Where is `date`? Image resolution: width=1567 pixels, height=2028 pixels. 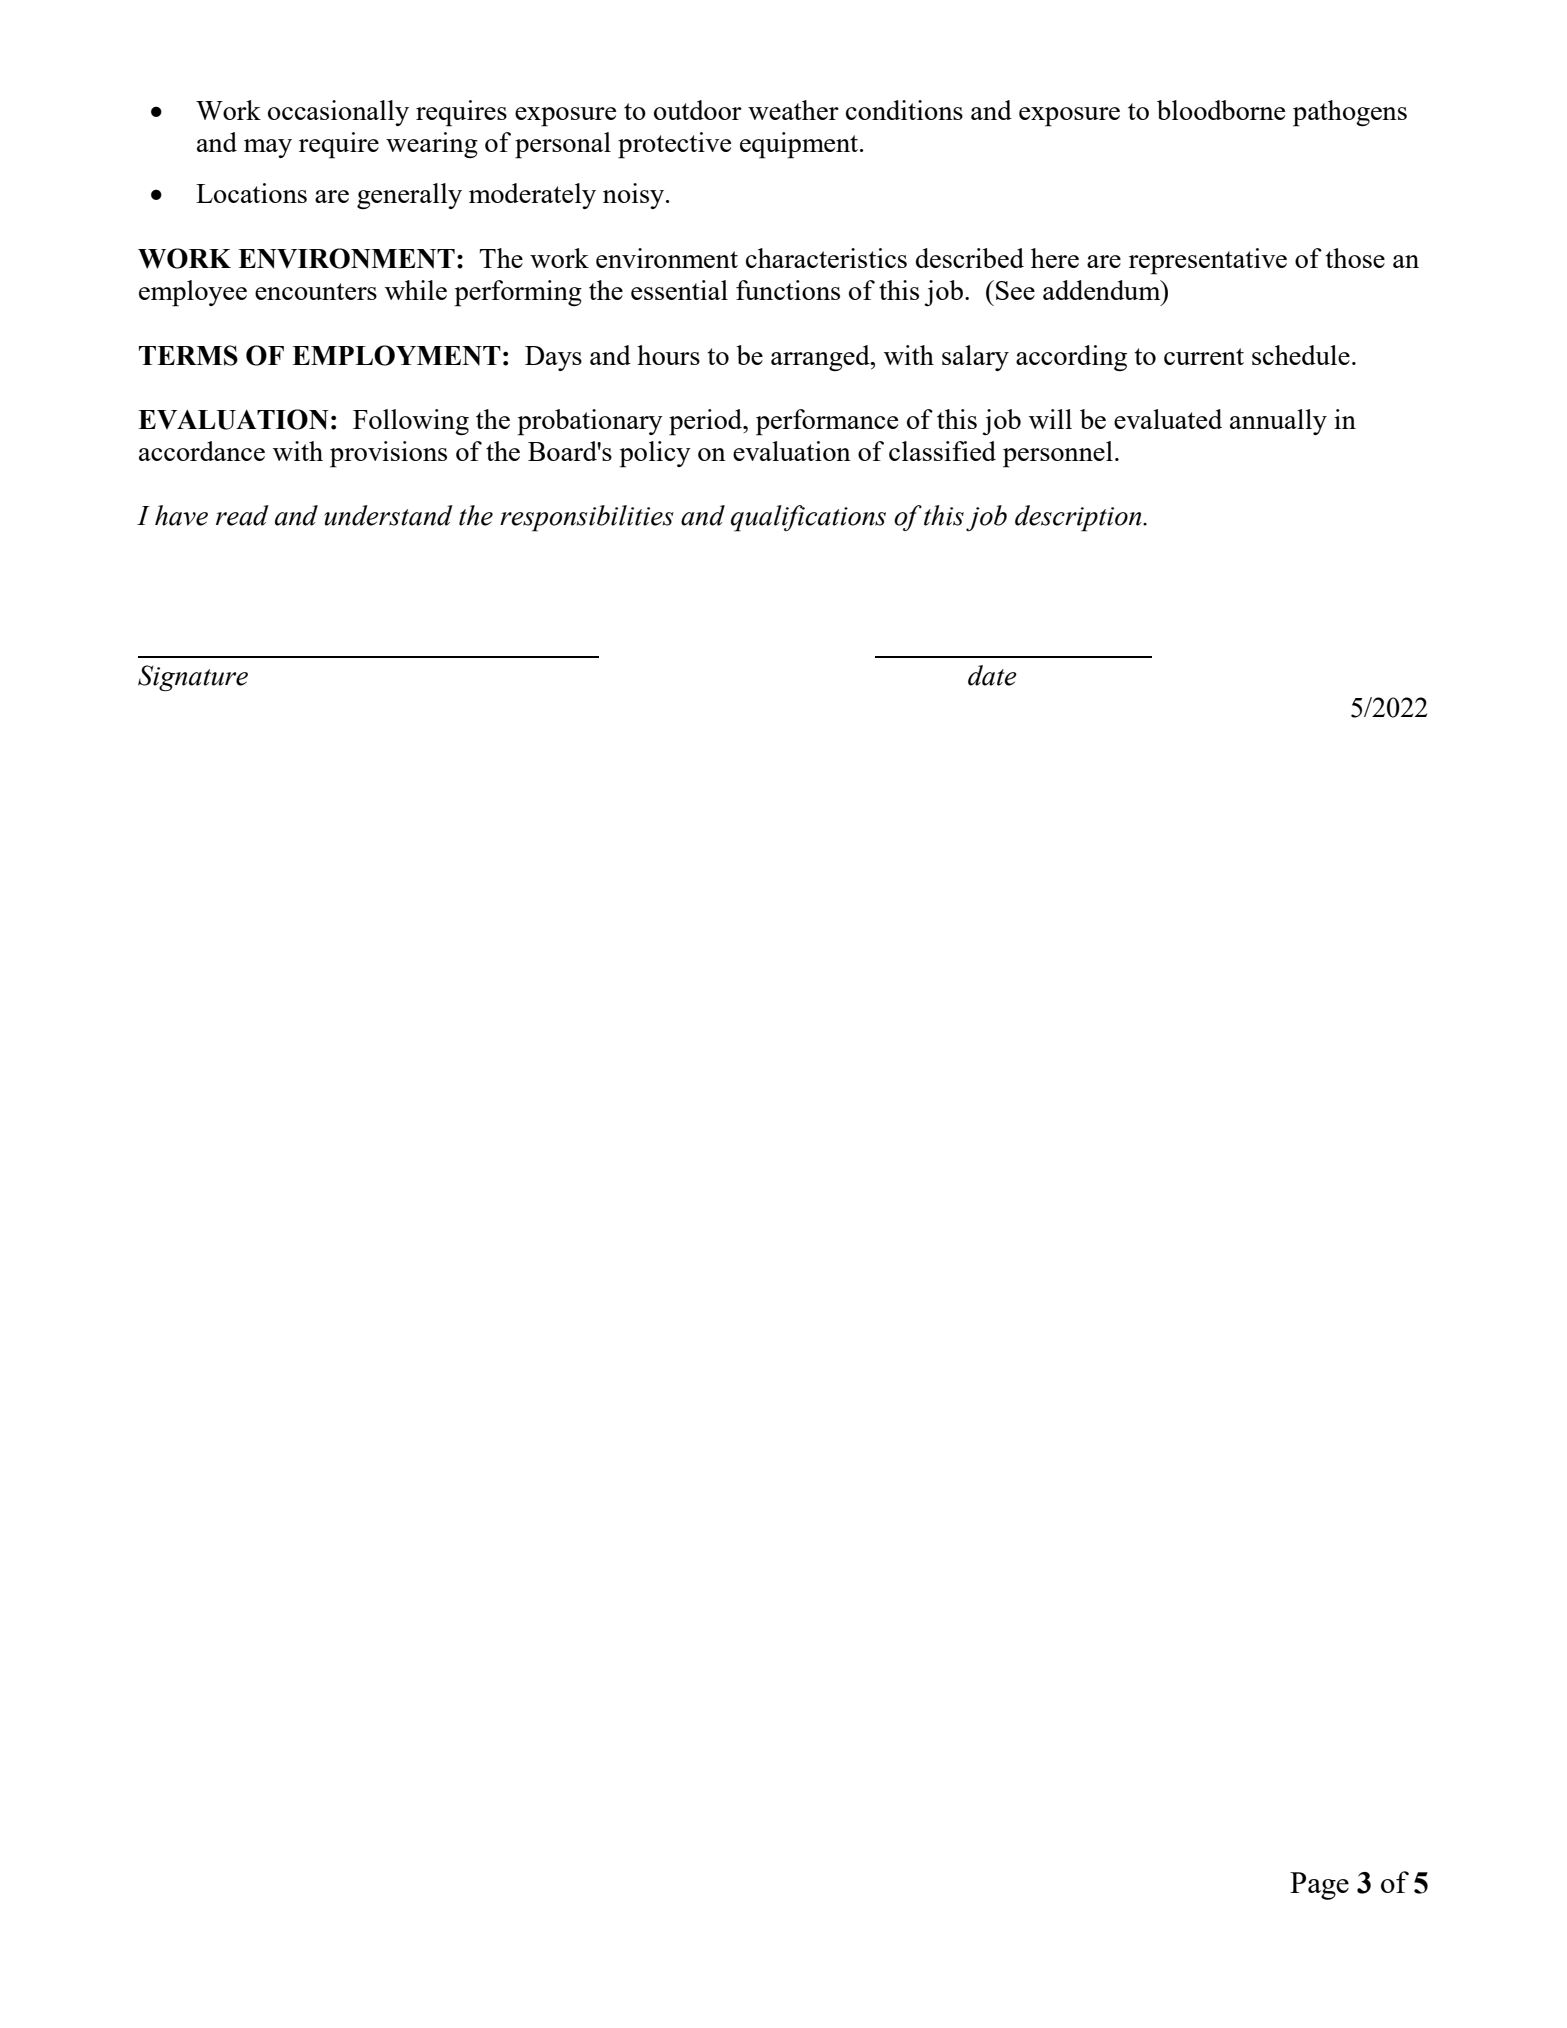 date is located at coordinates (992, 675).
